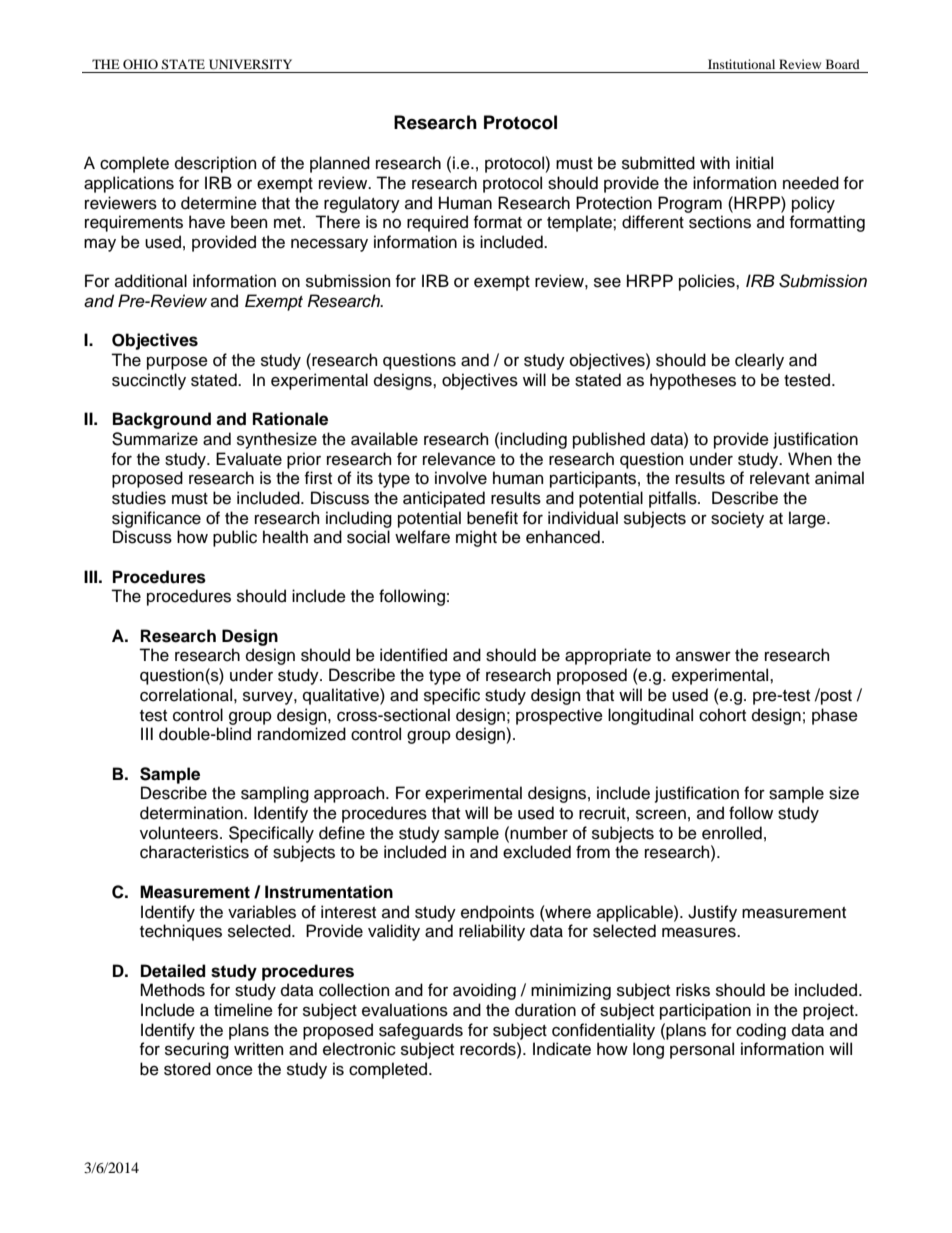 The width and height of the screenshot is (952, 1233). What do you see at coordinates (722, 715) in the screenshot?
I see `cohort` at bounding box center [722, 715].
